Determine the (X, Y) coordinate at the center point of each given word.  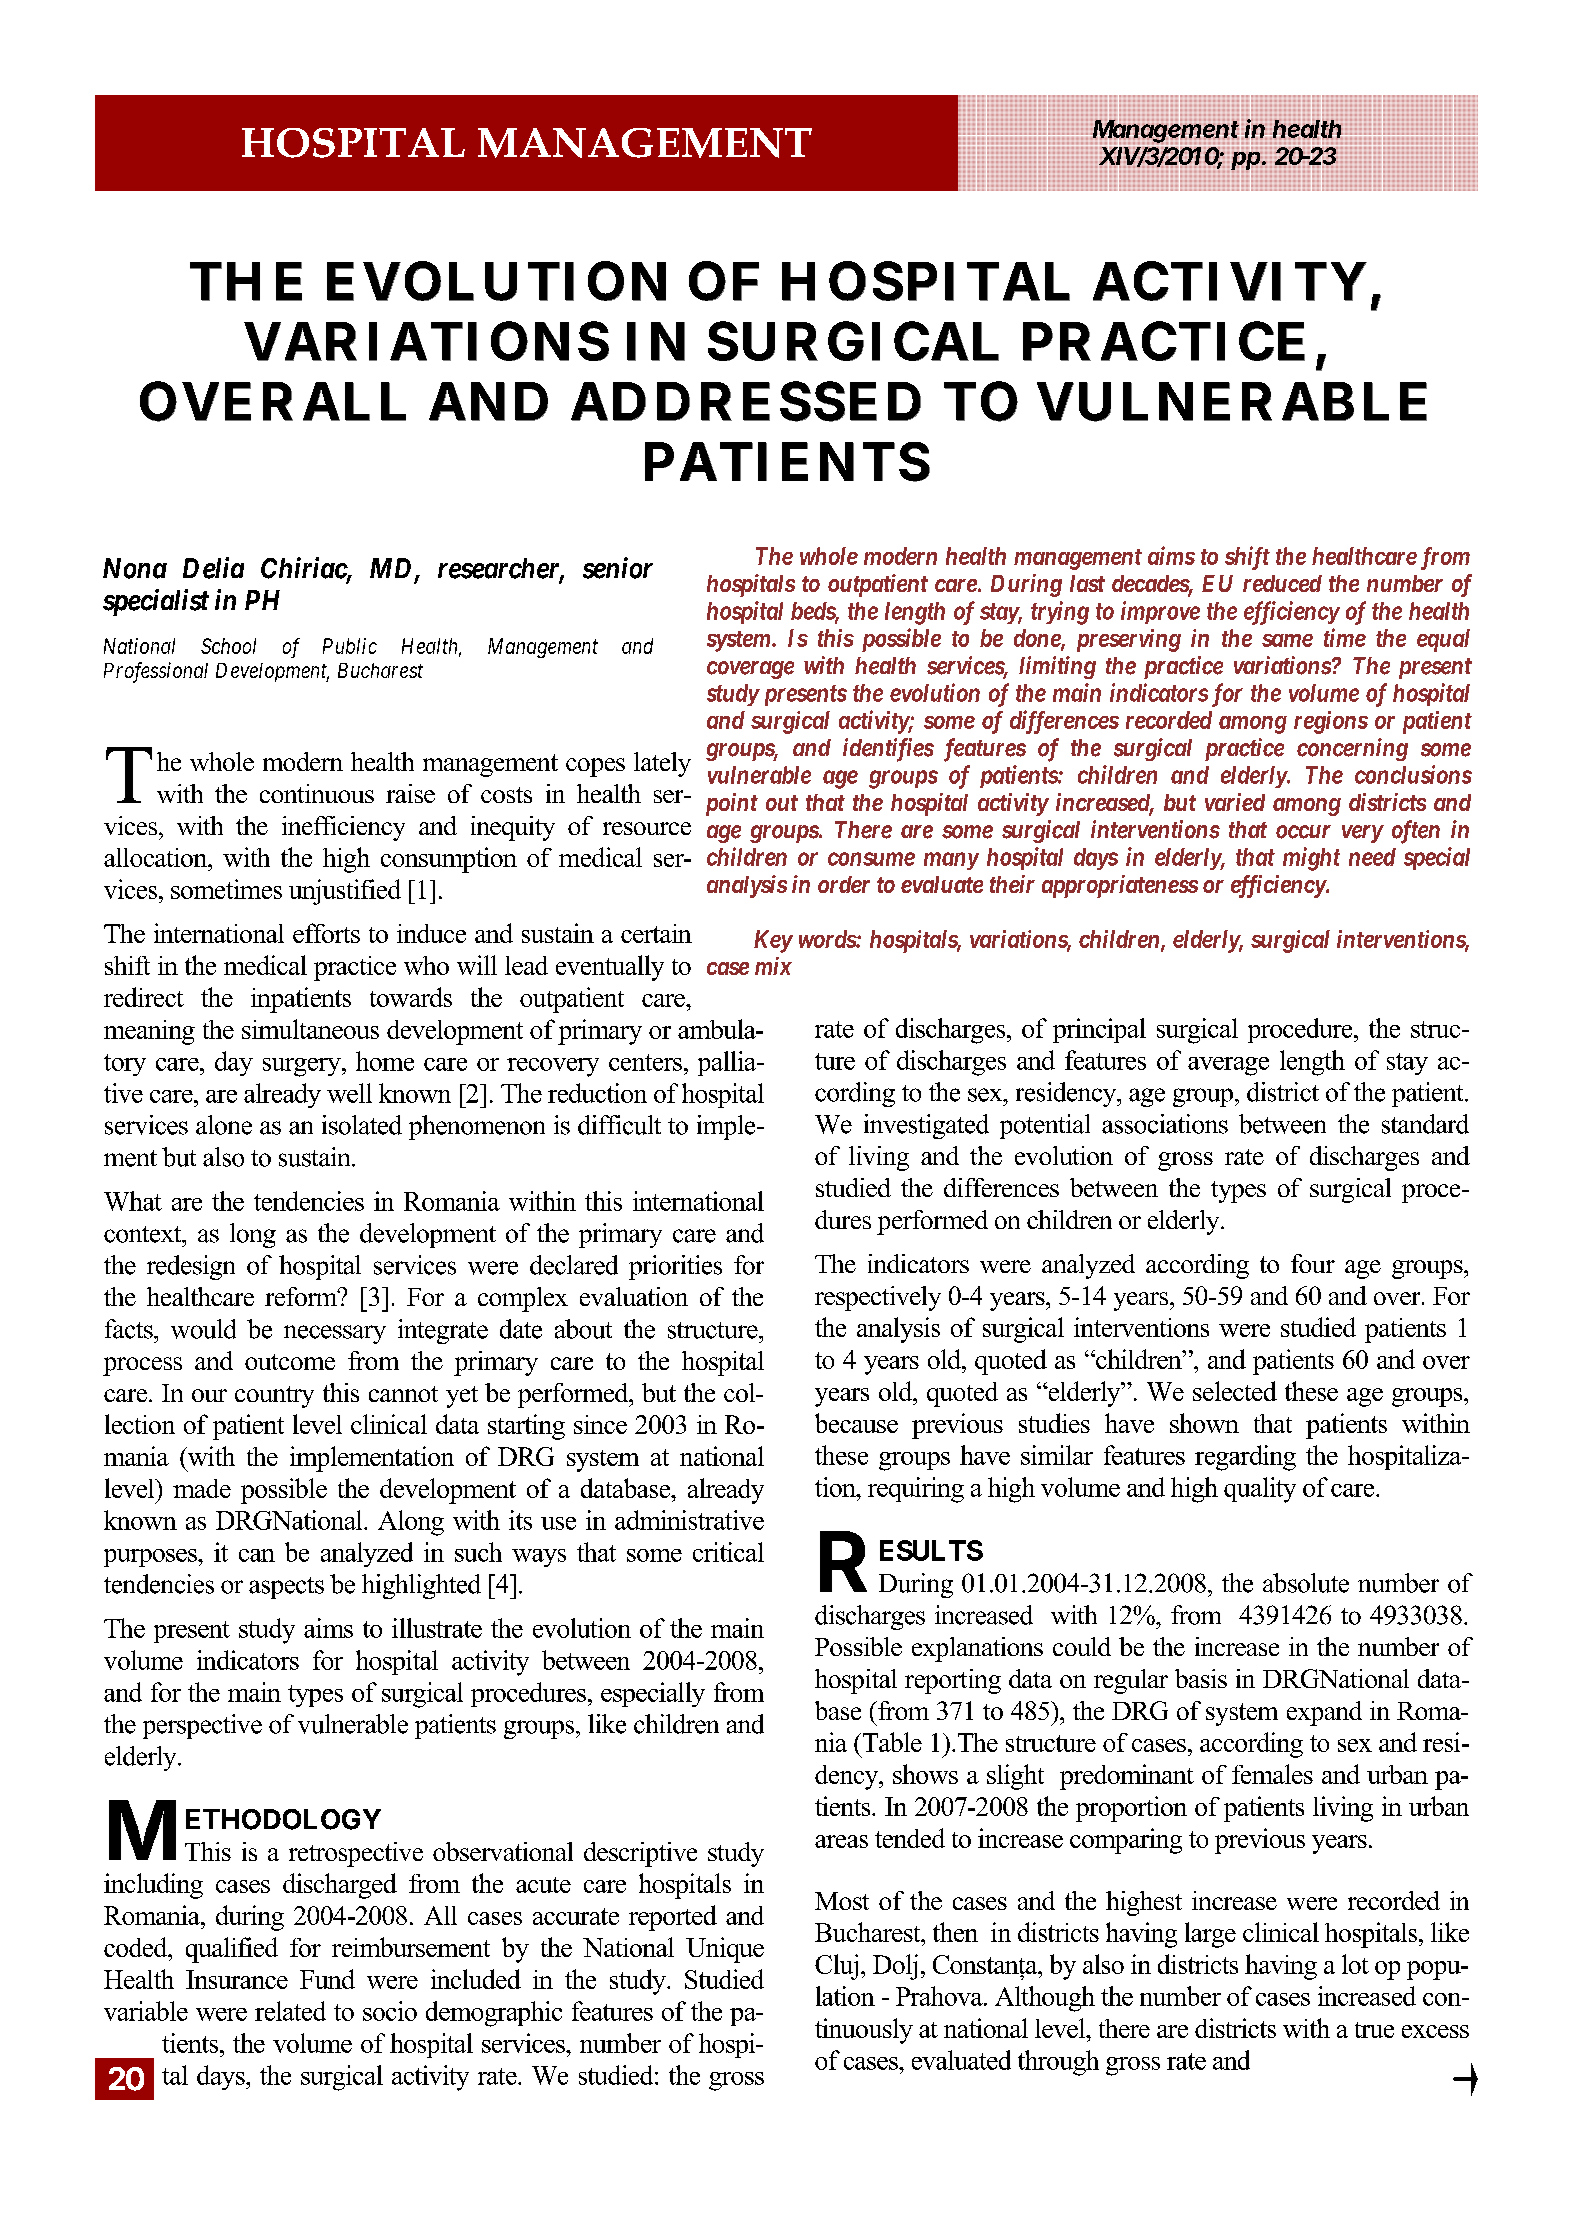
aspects (286, 1588)
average (1228, 1066)
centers (645, 1062)
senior (618, 568)
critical (728, 1552)
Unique (725, 1950)
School (228, 646)
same (1287, 640)
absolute (1306, 1583)
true (1374, 2030)
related (290, 2011)
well (349, 1093)
